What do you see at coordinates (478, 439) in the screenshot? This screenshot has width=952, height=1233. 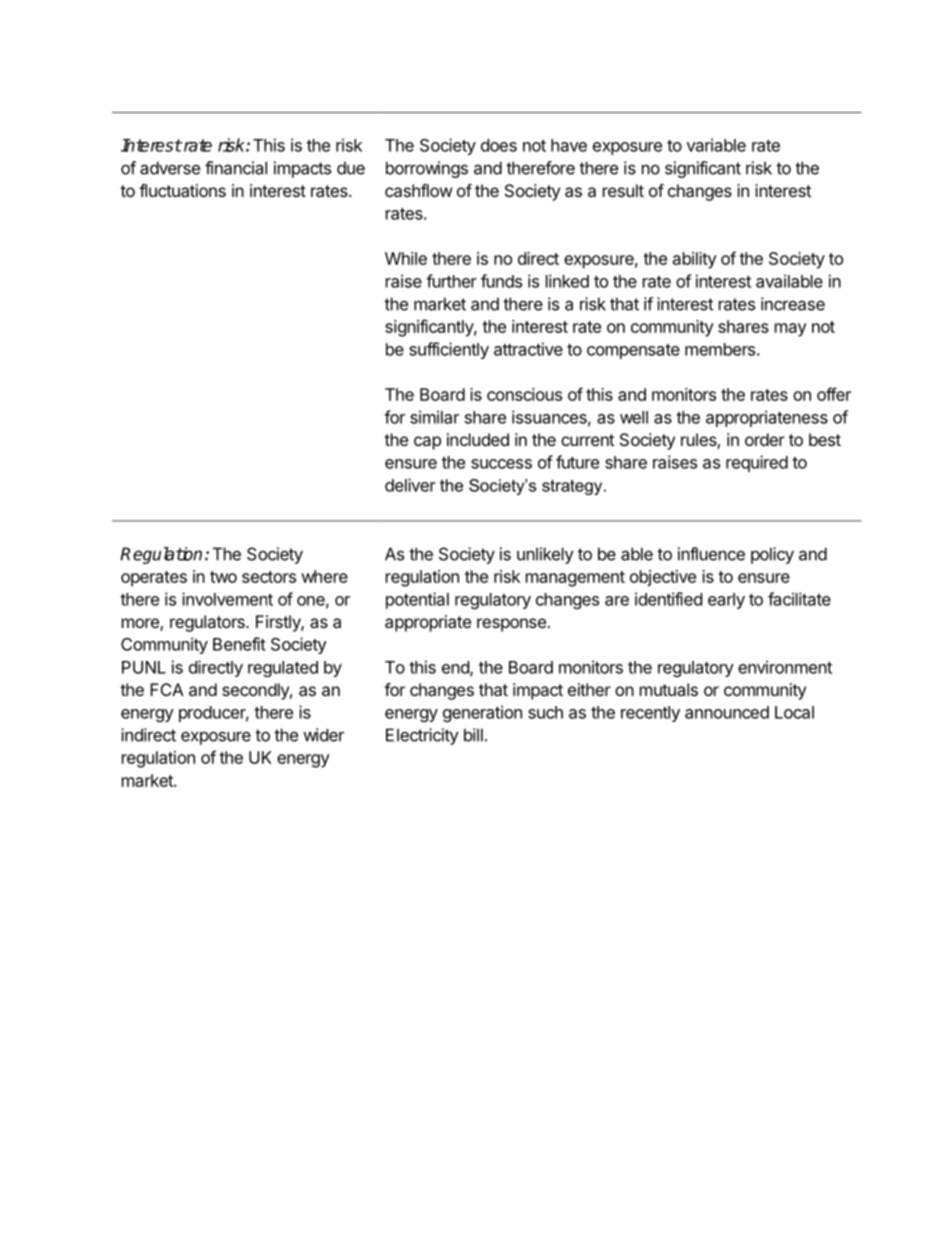 I see `included` at bounding box center [478, 439].
